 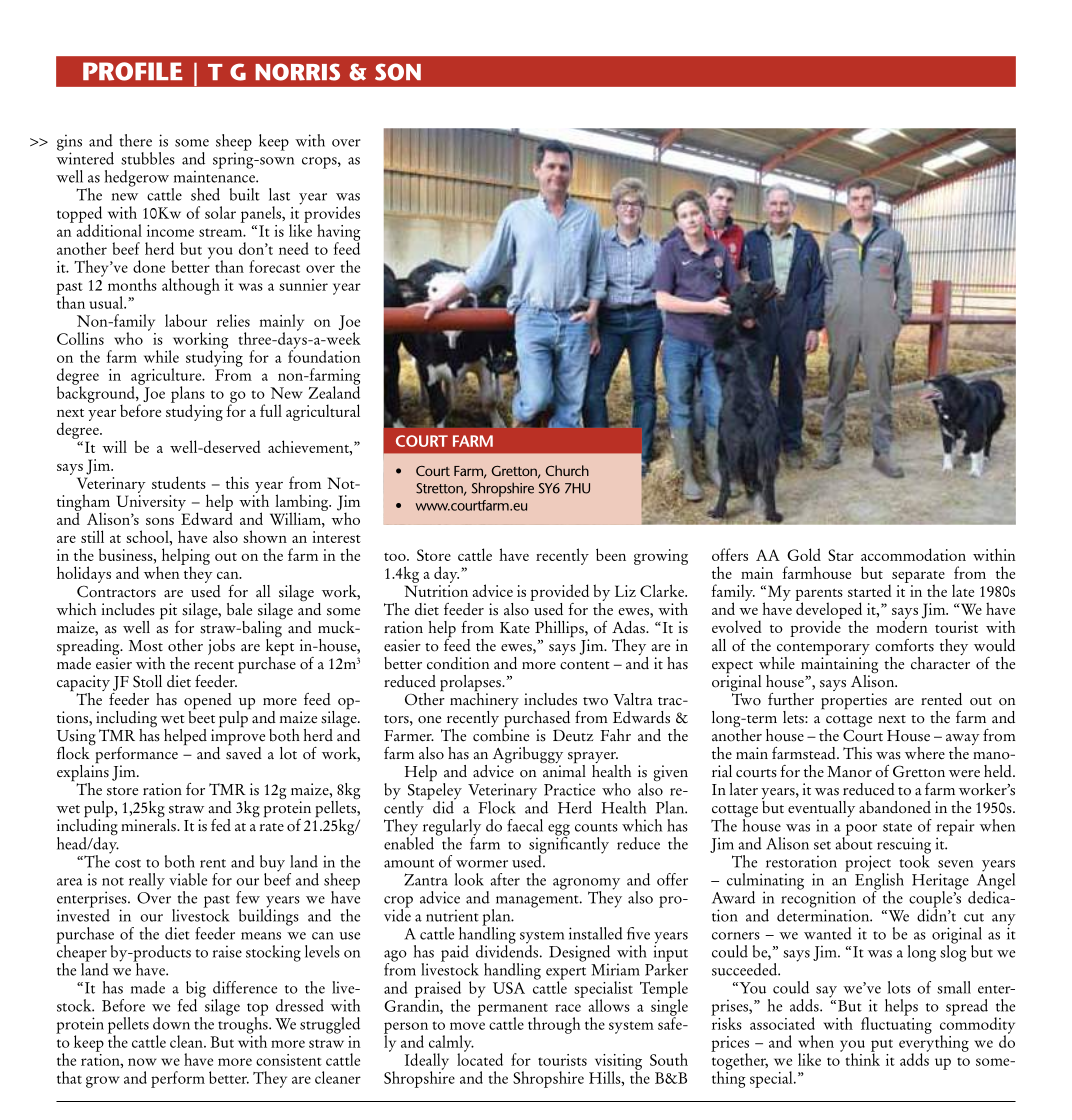 What do you see at coordinates (862, 1058) in the page?
I see `think` at bounding box center [862, 1058].
